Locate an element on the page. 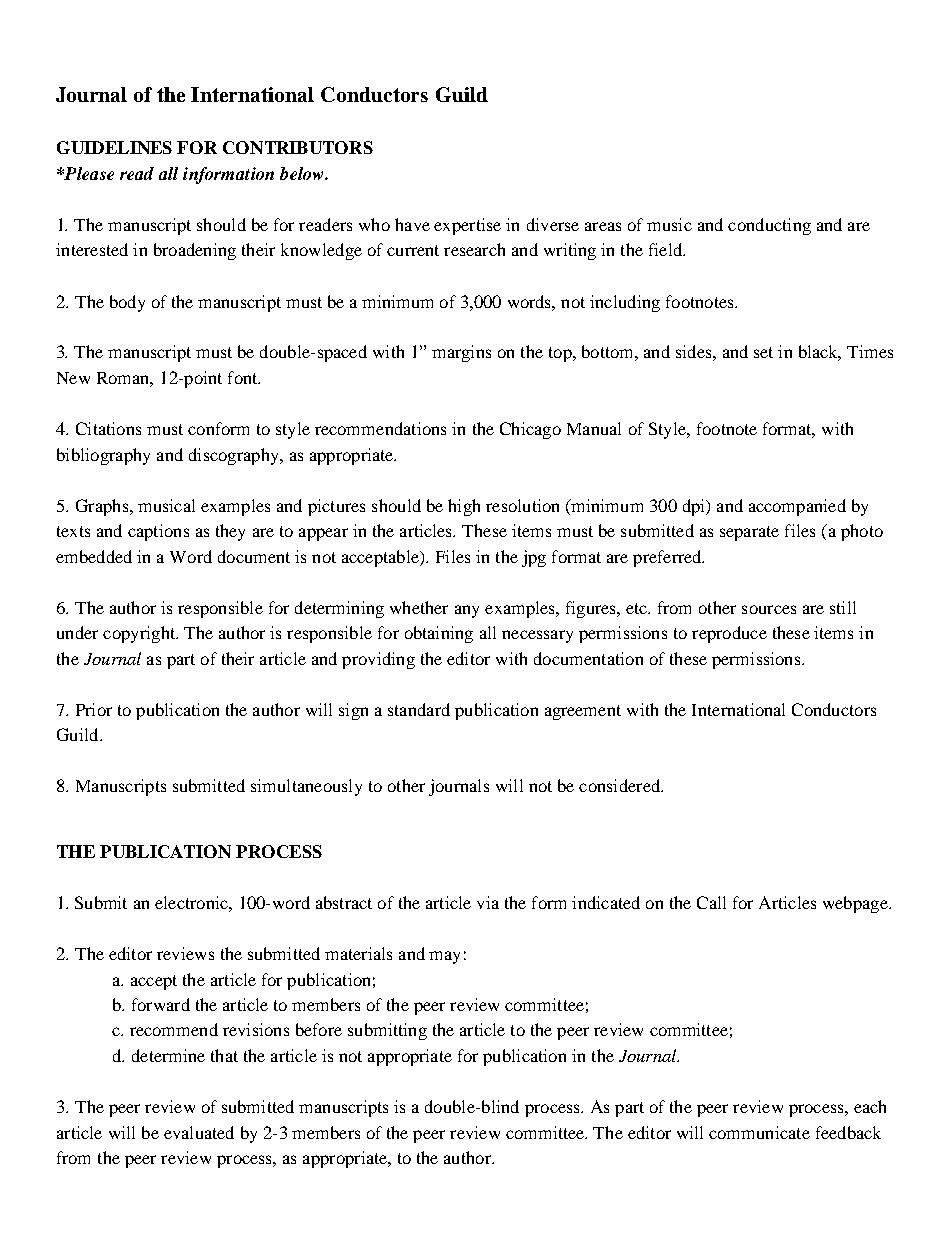  accompanied is located at coordinates (797, 507).
